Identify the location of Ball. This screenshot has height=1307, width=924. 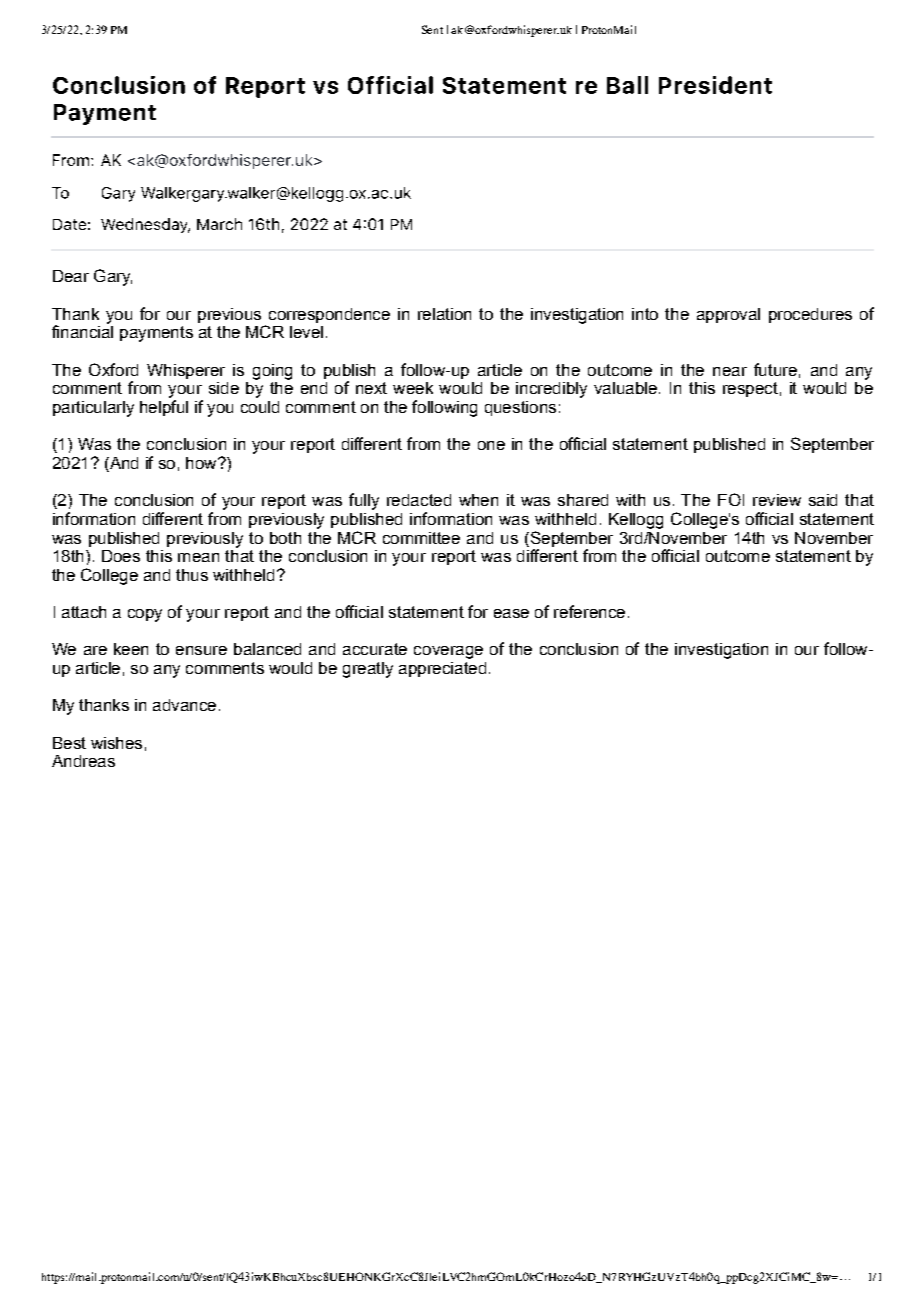
(627, 85).
